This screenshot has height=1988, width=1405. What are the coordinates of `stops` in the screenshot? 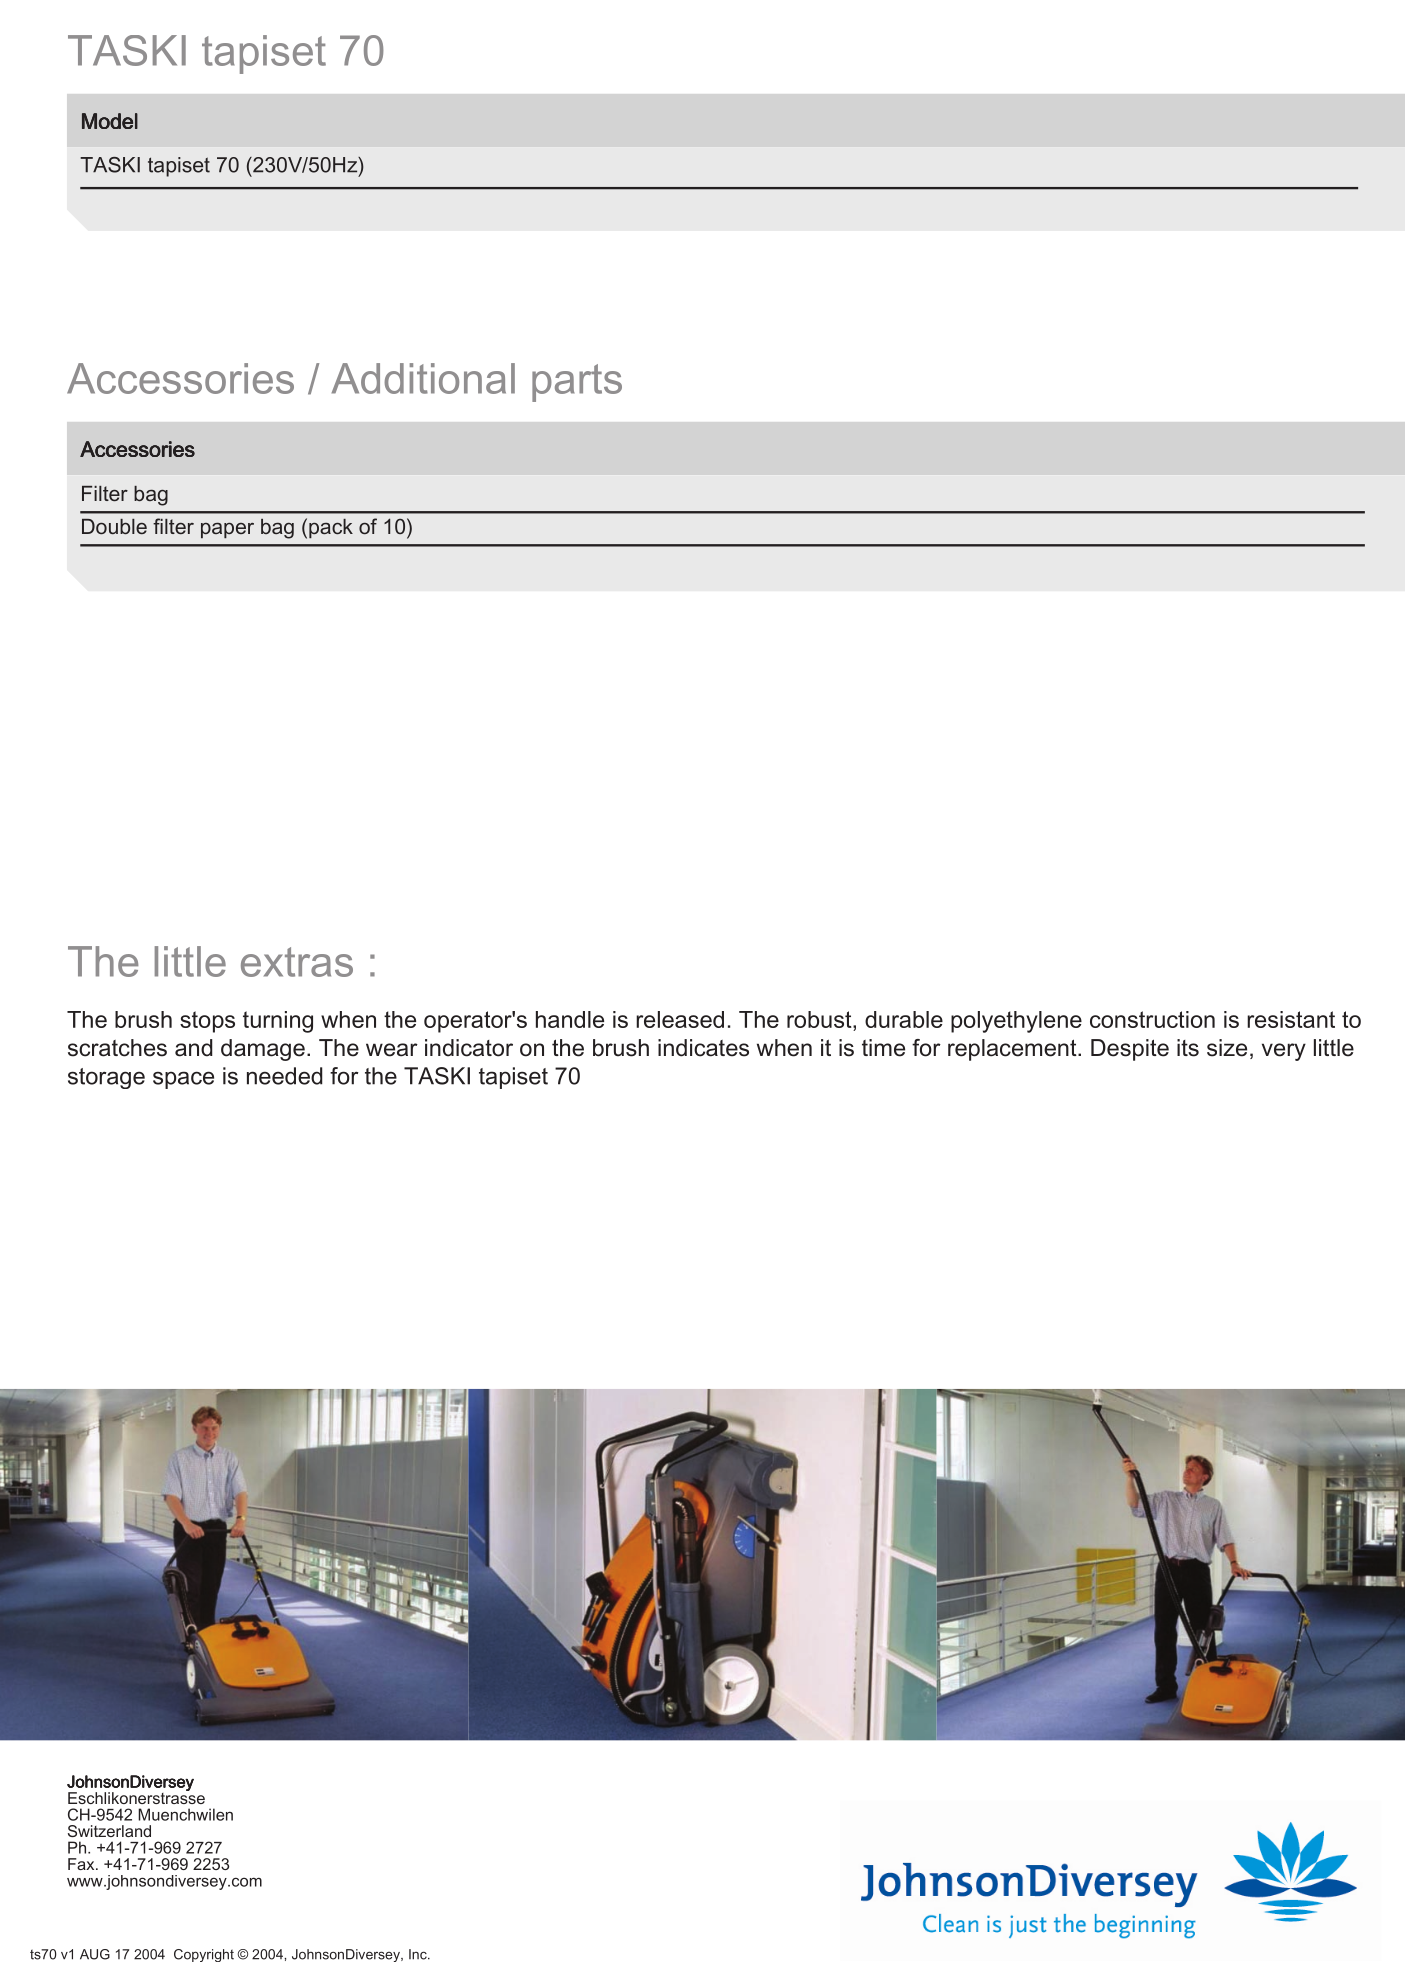 It's located at (207, 1022).
